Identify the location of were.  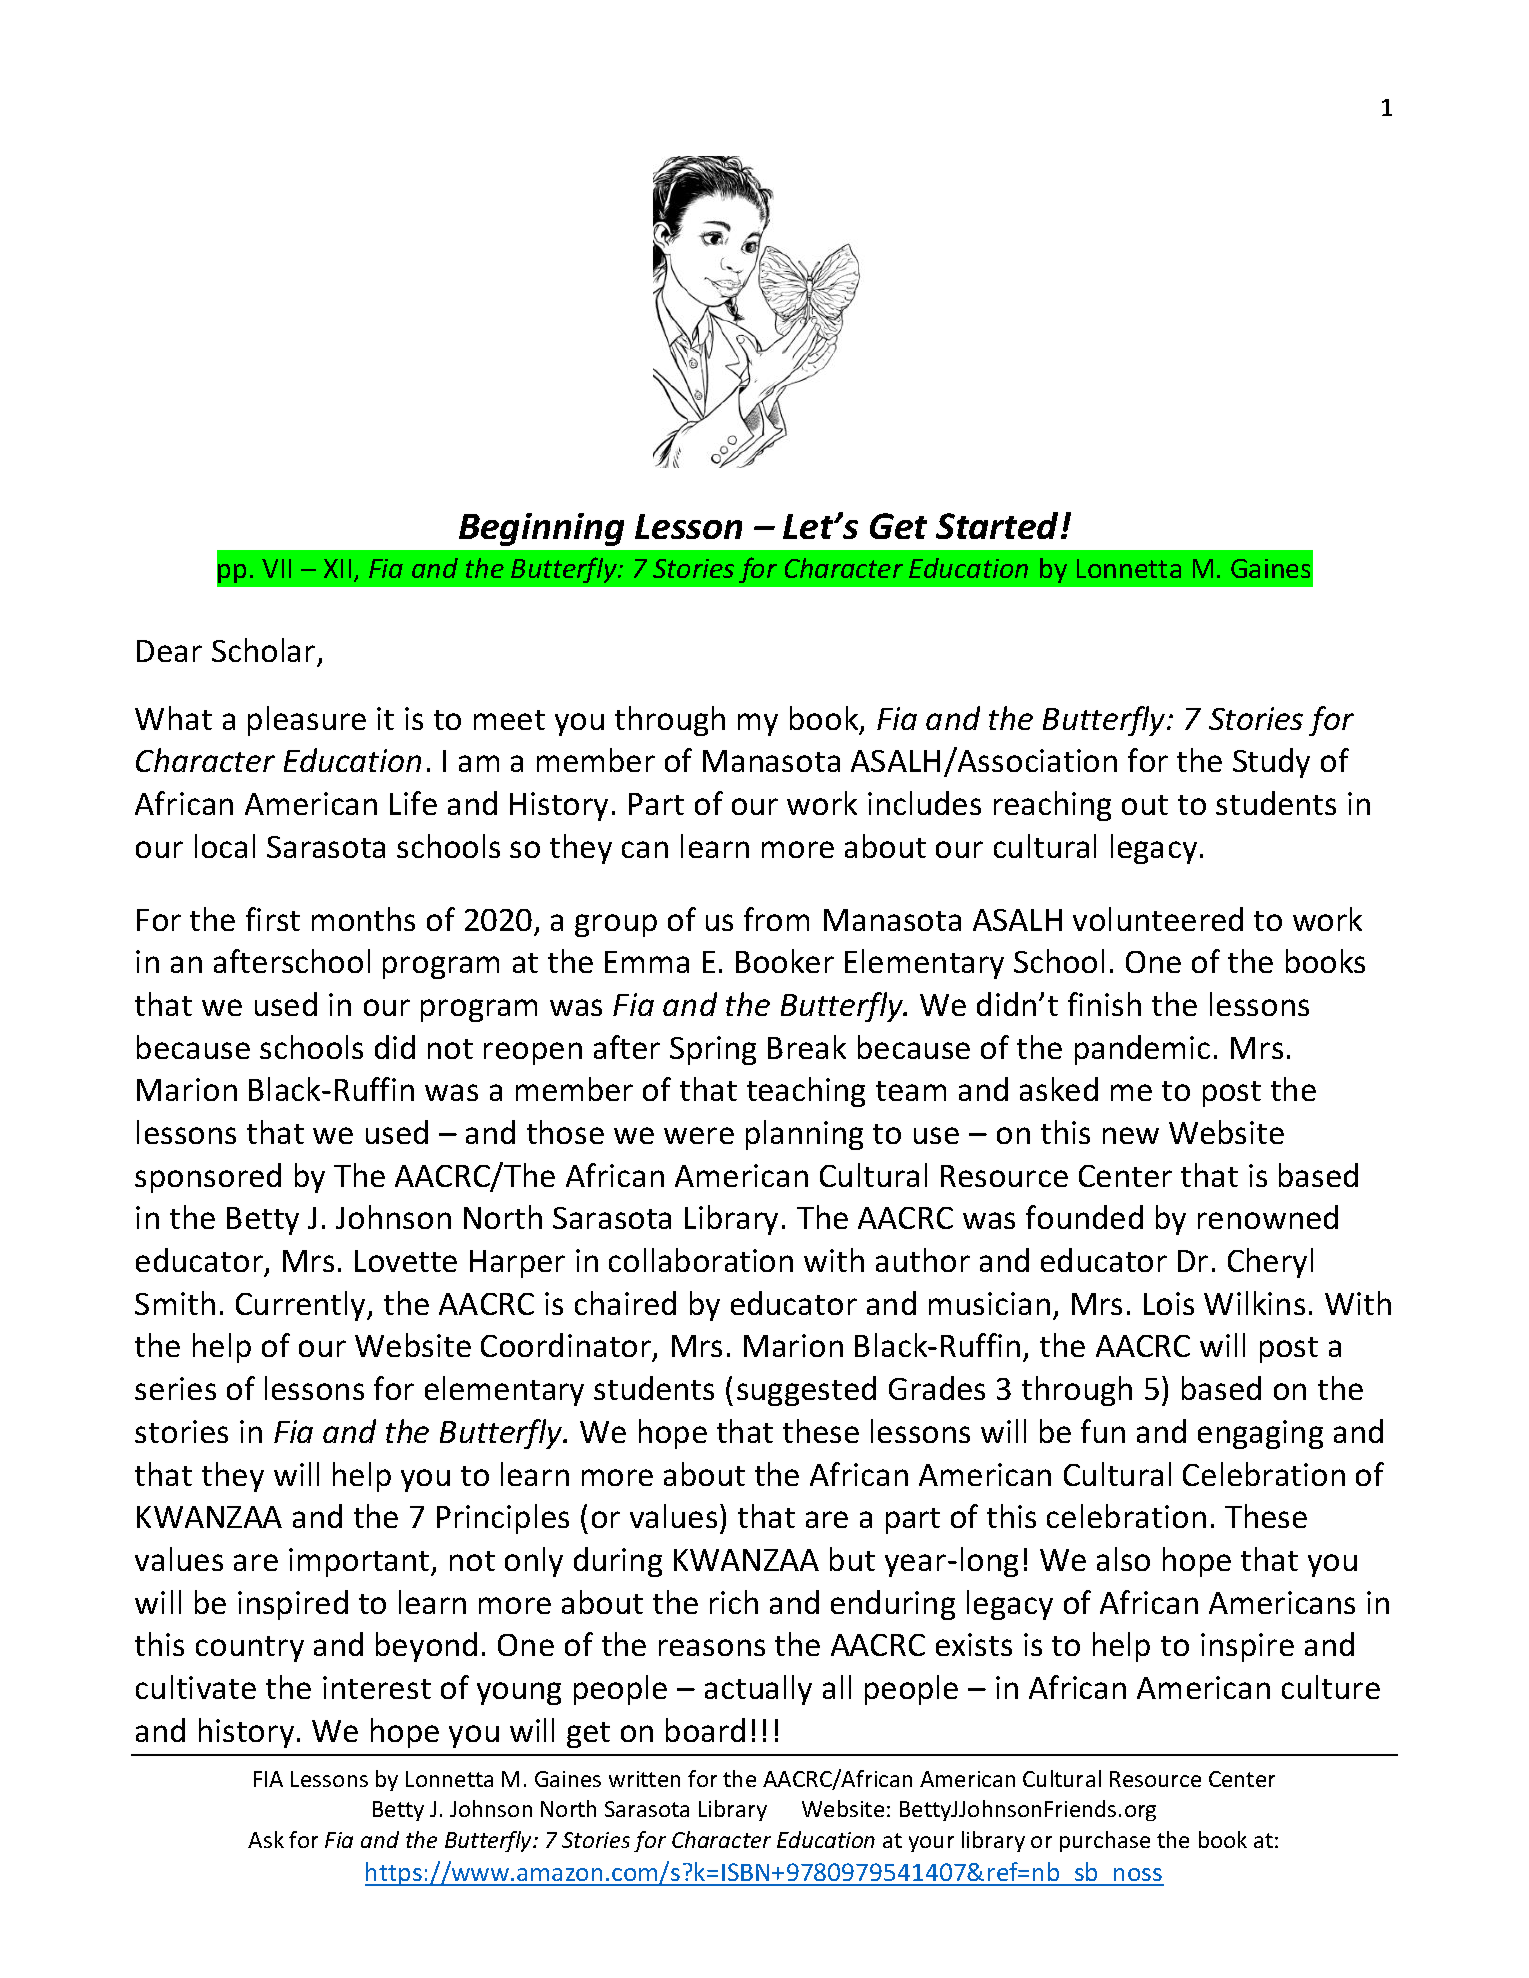
(699, 1135).
